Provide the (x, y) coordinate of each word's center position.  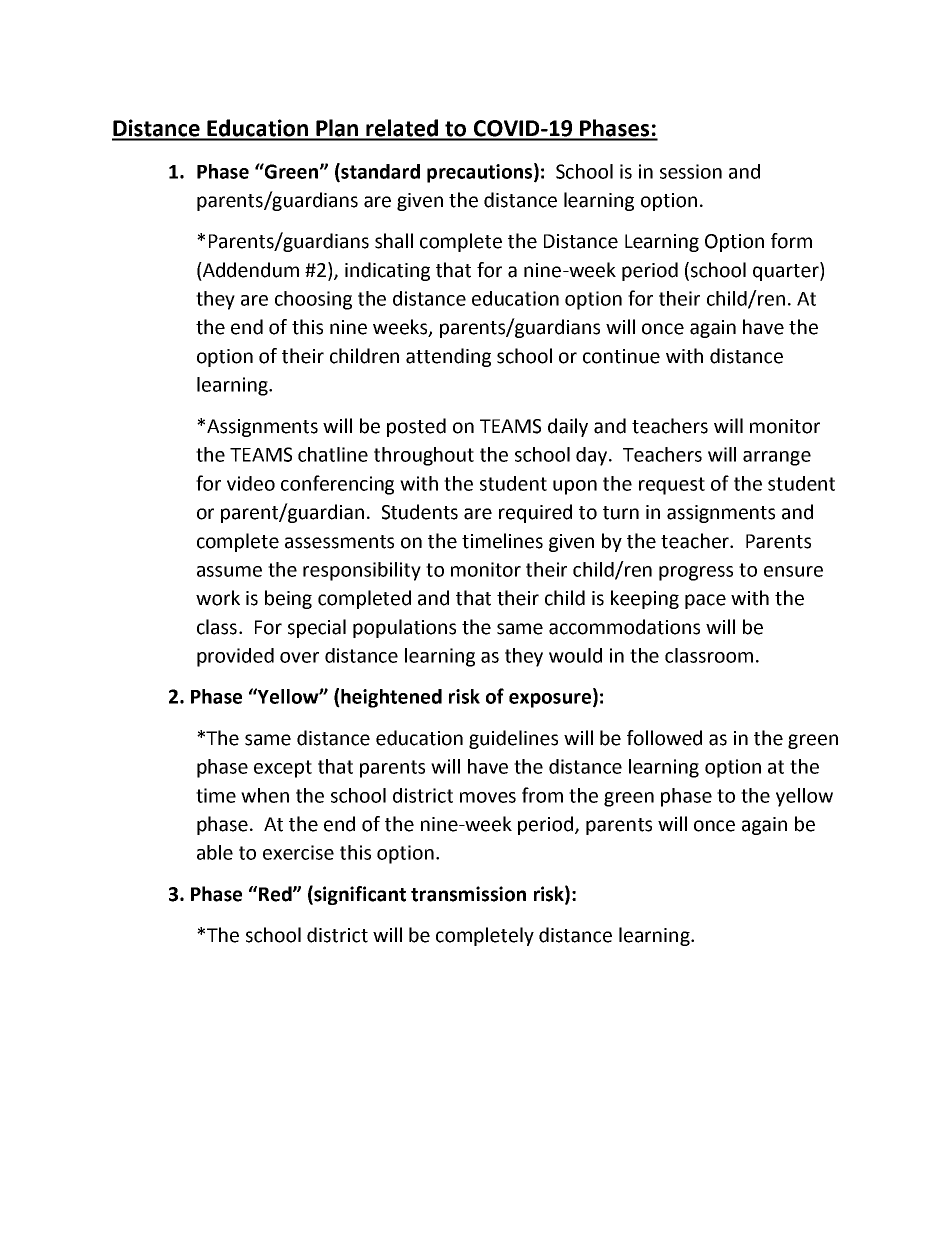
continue (621, 356)
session (691, 171)
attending (448, 357)
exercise (298, 852)
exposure (551, 700)
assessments (339, 542)
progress (696, 573)
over (299, 657)
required (535, 513)
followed (664, 738)
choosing (313, 300)
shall (394, 241)
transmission (468, 894)
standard (379, 172)
